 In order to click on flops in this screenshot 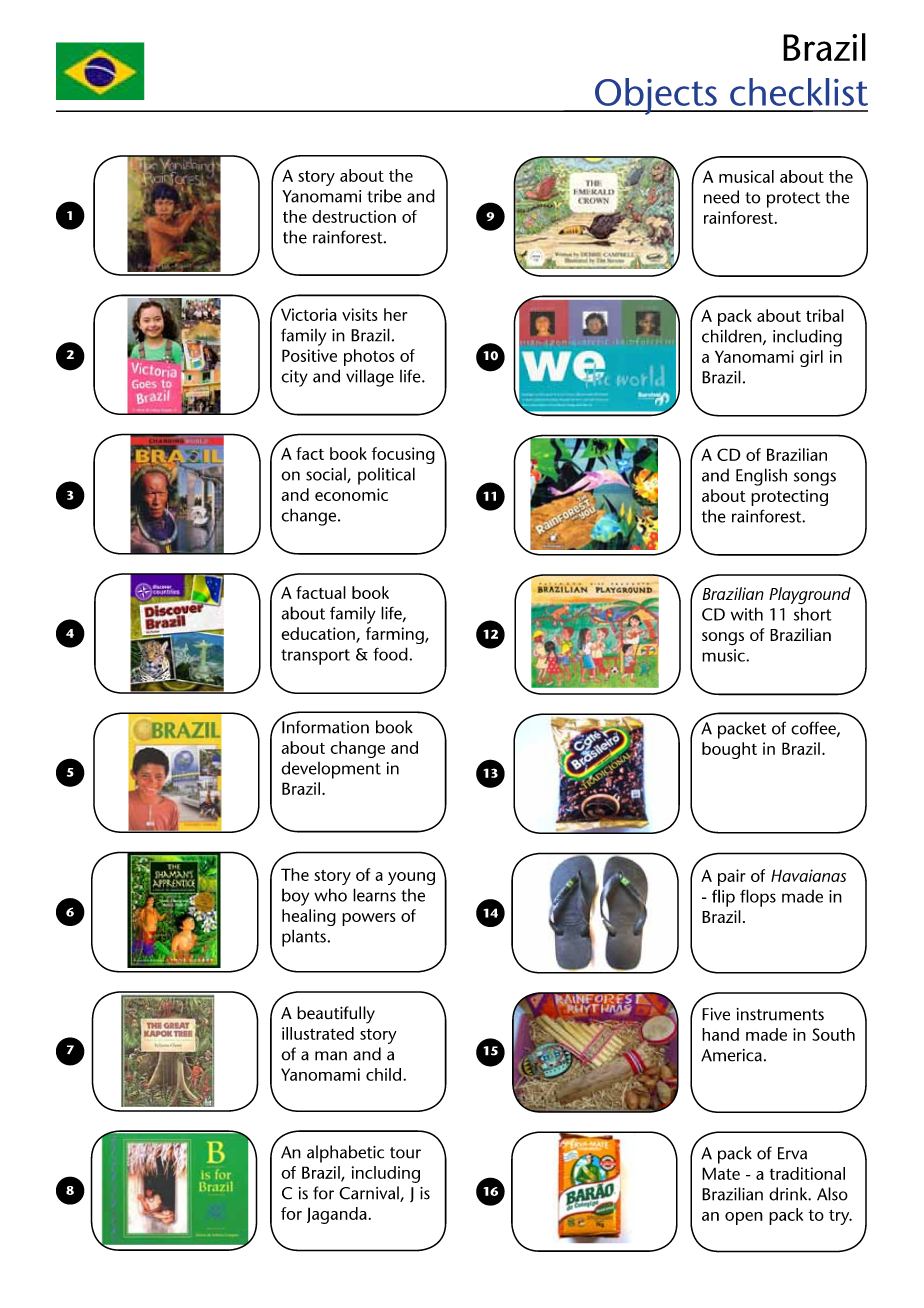, I will do `click(758, 898)`.
